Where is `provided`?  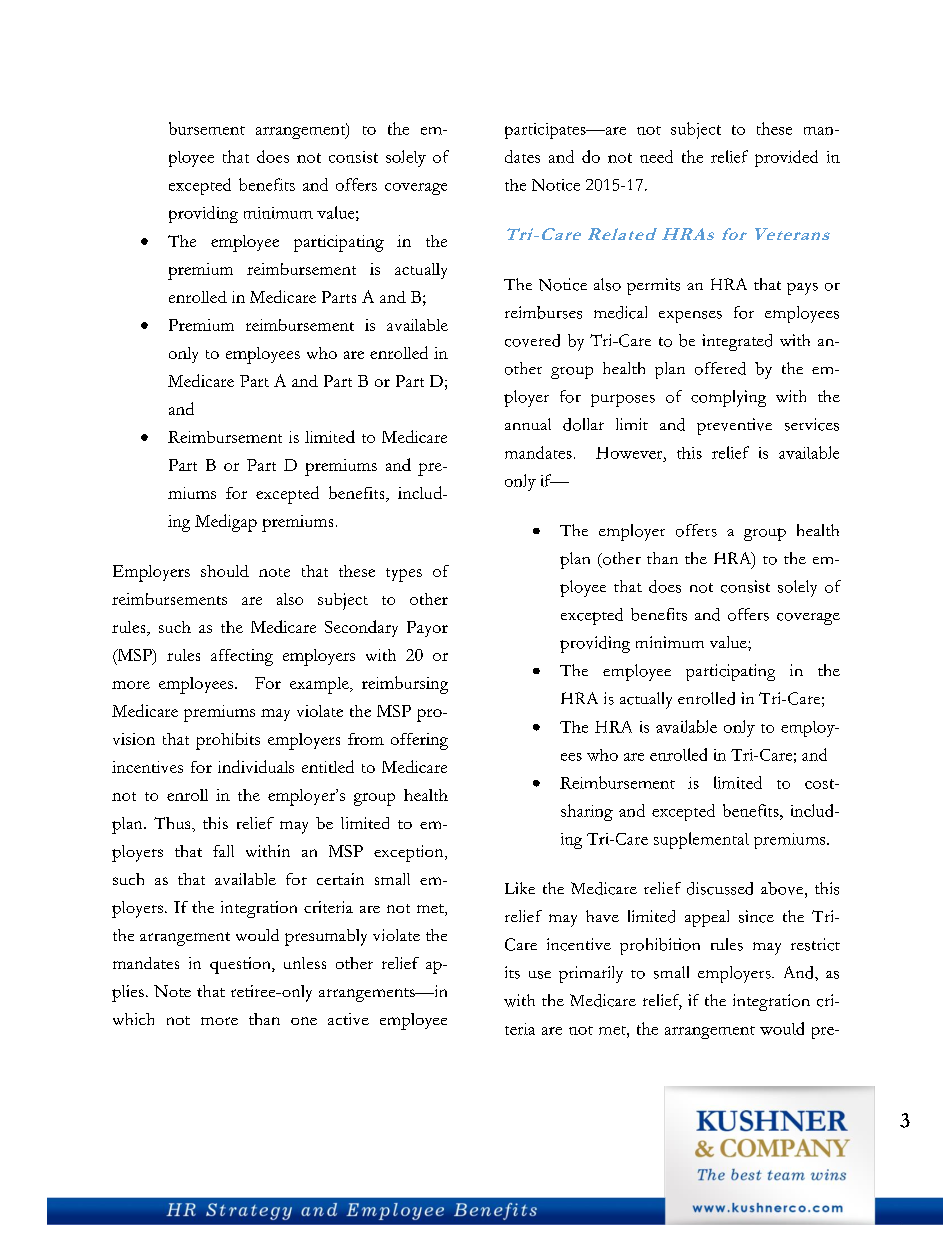 provided is located at coordinates (786, 158).
